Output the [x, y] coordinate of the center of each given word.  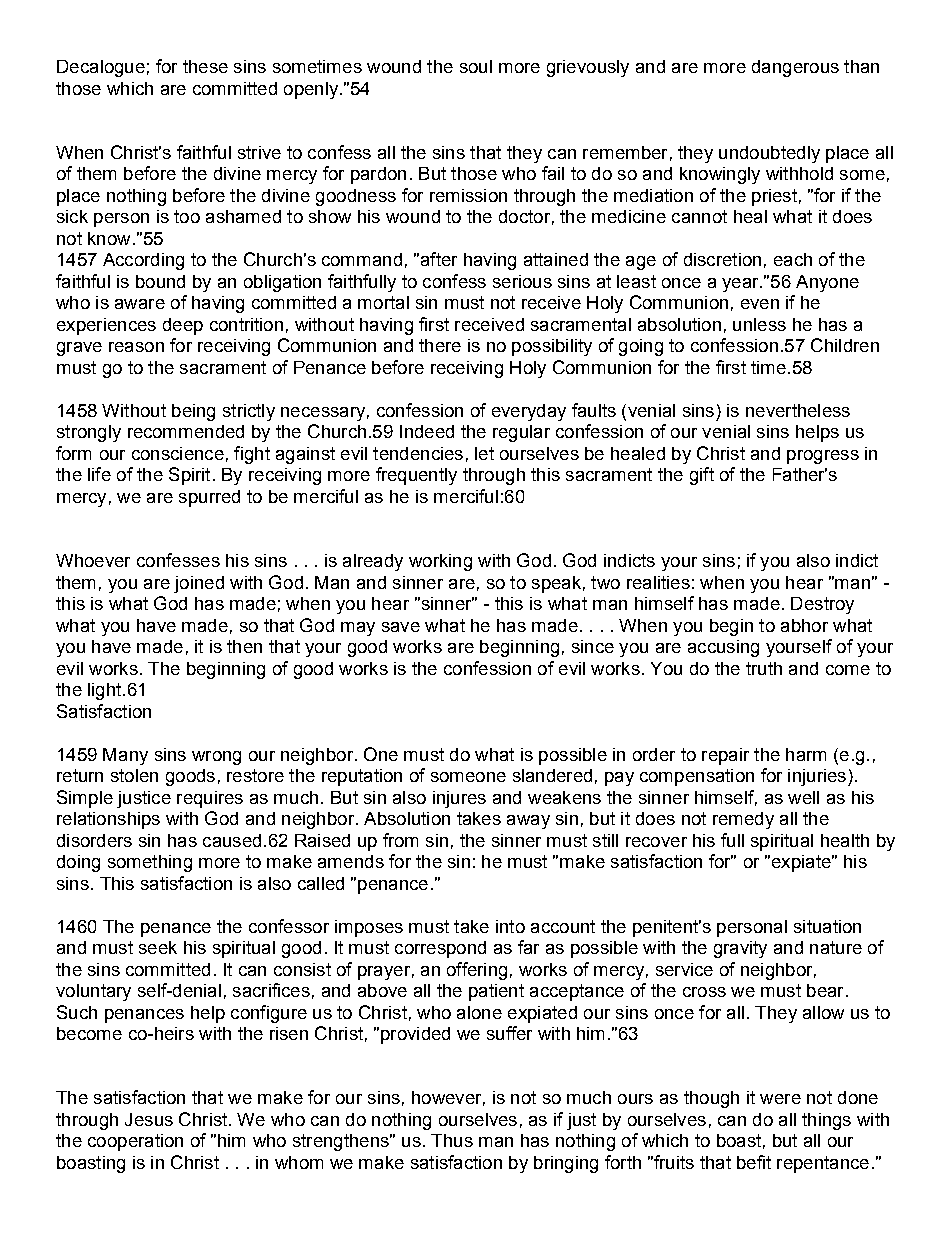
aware [140, 304]
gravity [740, 949]
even [760, 304]
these [205, 66]
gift [702, 476]
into [510, 926]
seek [158, 947]
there [440, 345]
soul [476, 66]
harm [806, 754]
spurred [209, 498]
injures [459, 799]
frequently [416, 476]
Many [125, 756]
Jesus [149, 1119]
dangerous [795, 68]
